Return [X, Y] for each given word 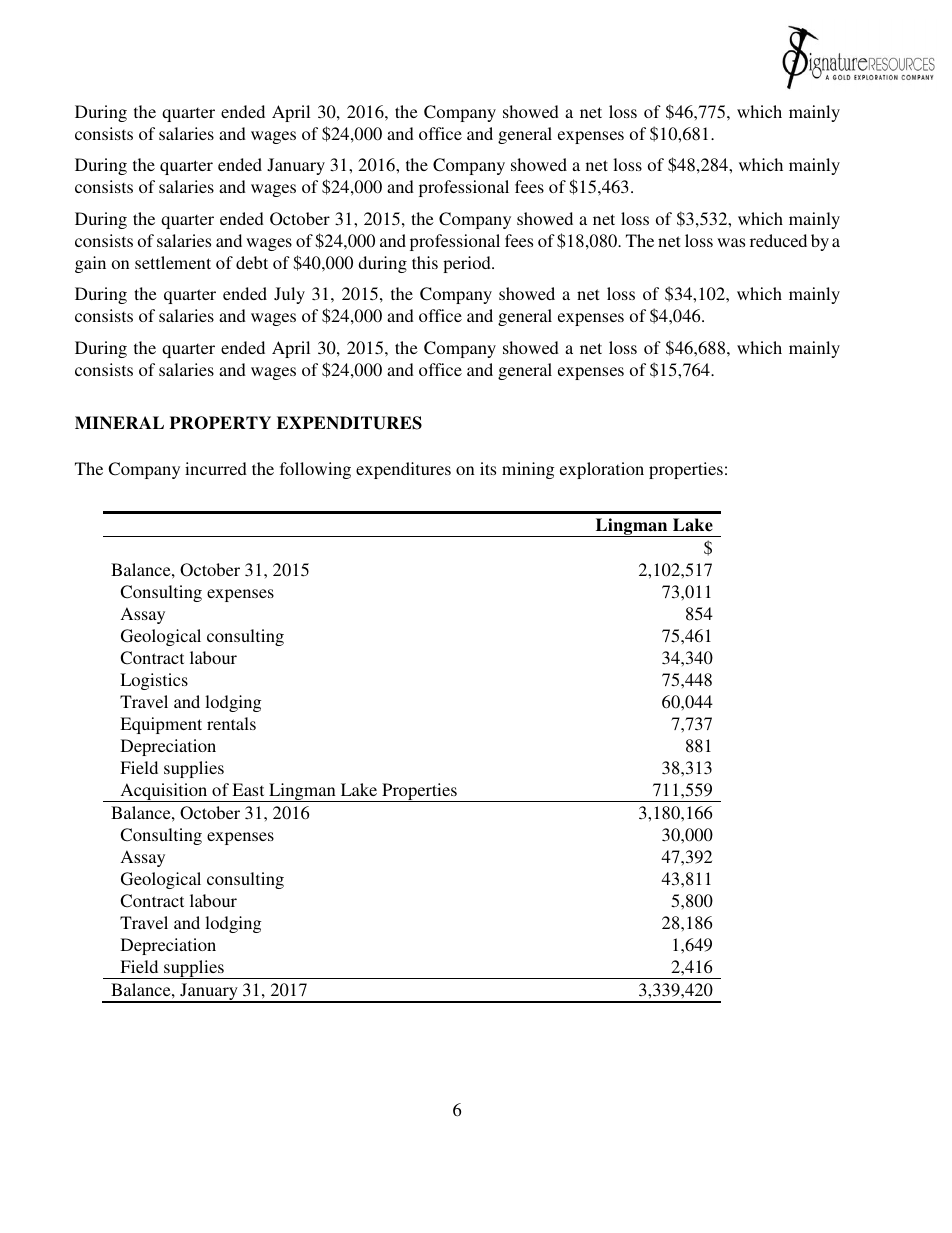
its [488, 468]
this [425, 262]
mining [528, 470]
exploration [602, 470]
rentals [231, 723]
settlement [173, 262]
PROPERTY [220, 423]
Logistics [154, 681]
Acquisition [164, 792]
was [731, 242]
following [315, 470]
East [248, 789]
